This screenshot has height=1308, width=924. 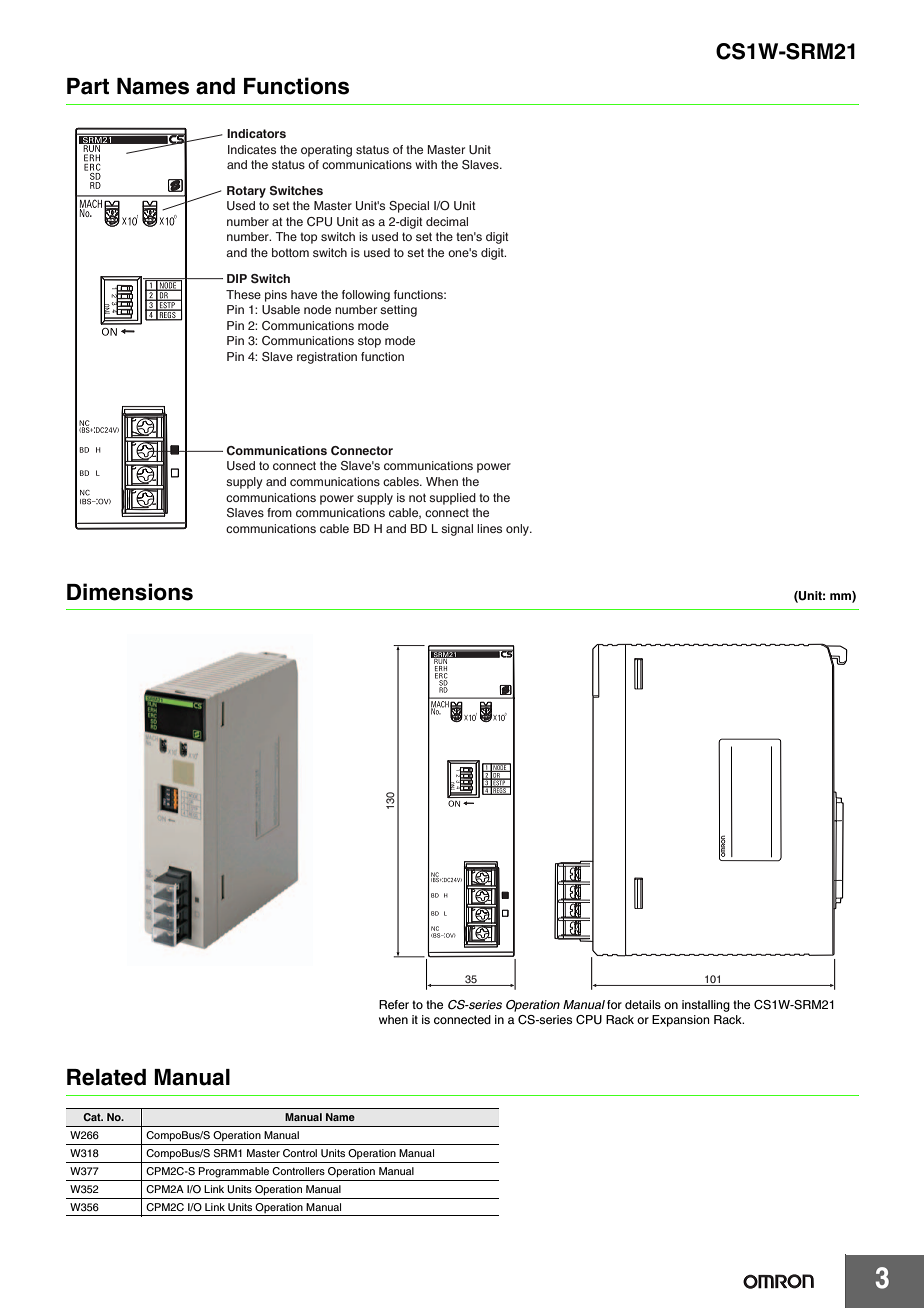 I want to click on with, so click(x=426, y=164).
